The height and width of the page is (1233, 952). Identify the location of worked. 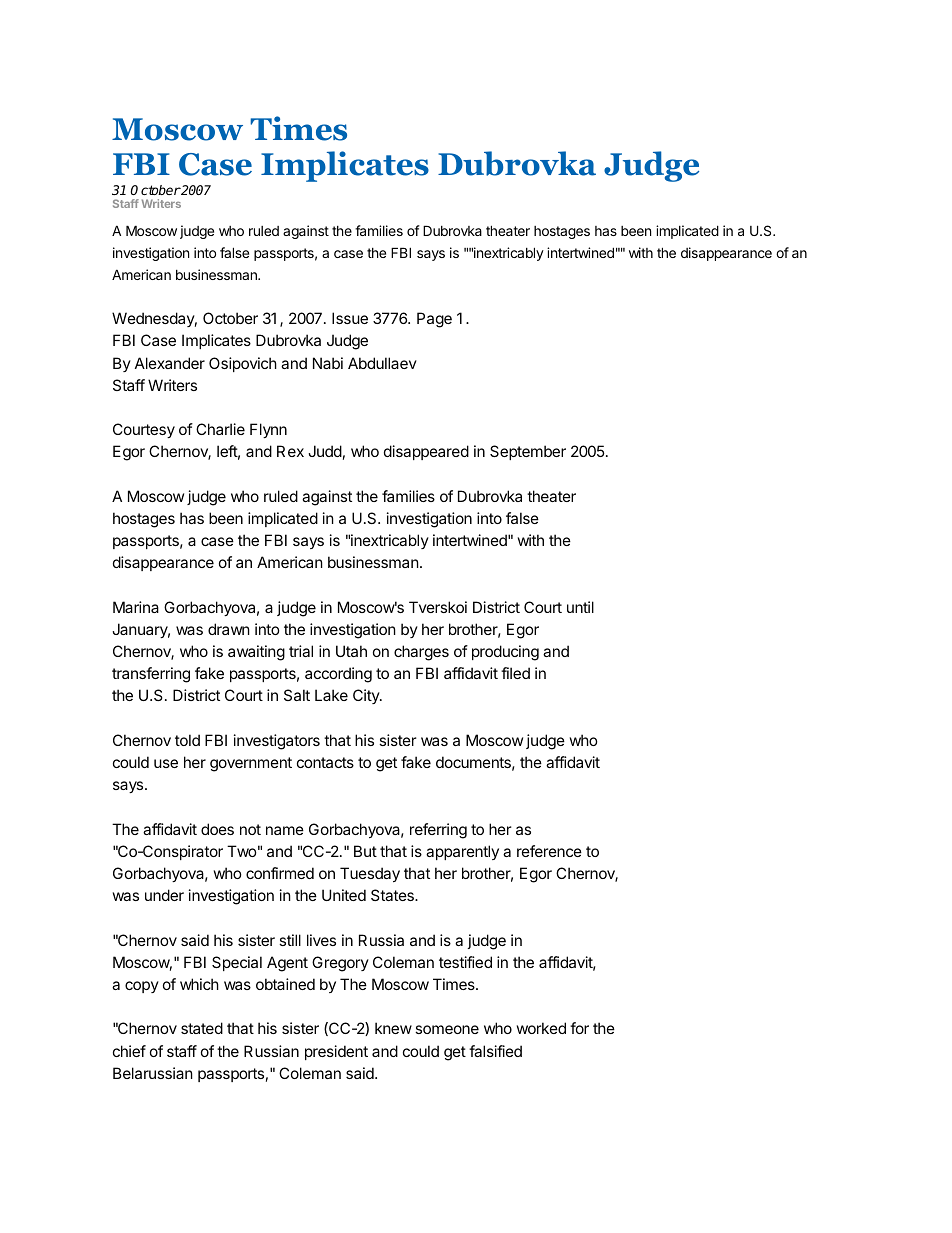
(541, 1028).
